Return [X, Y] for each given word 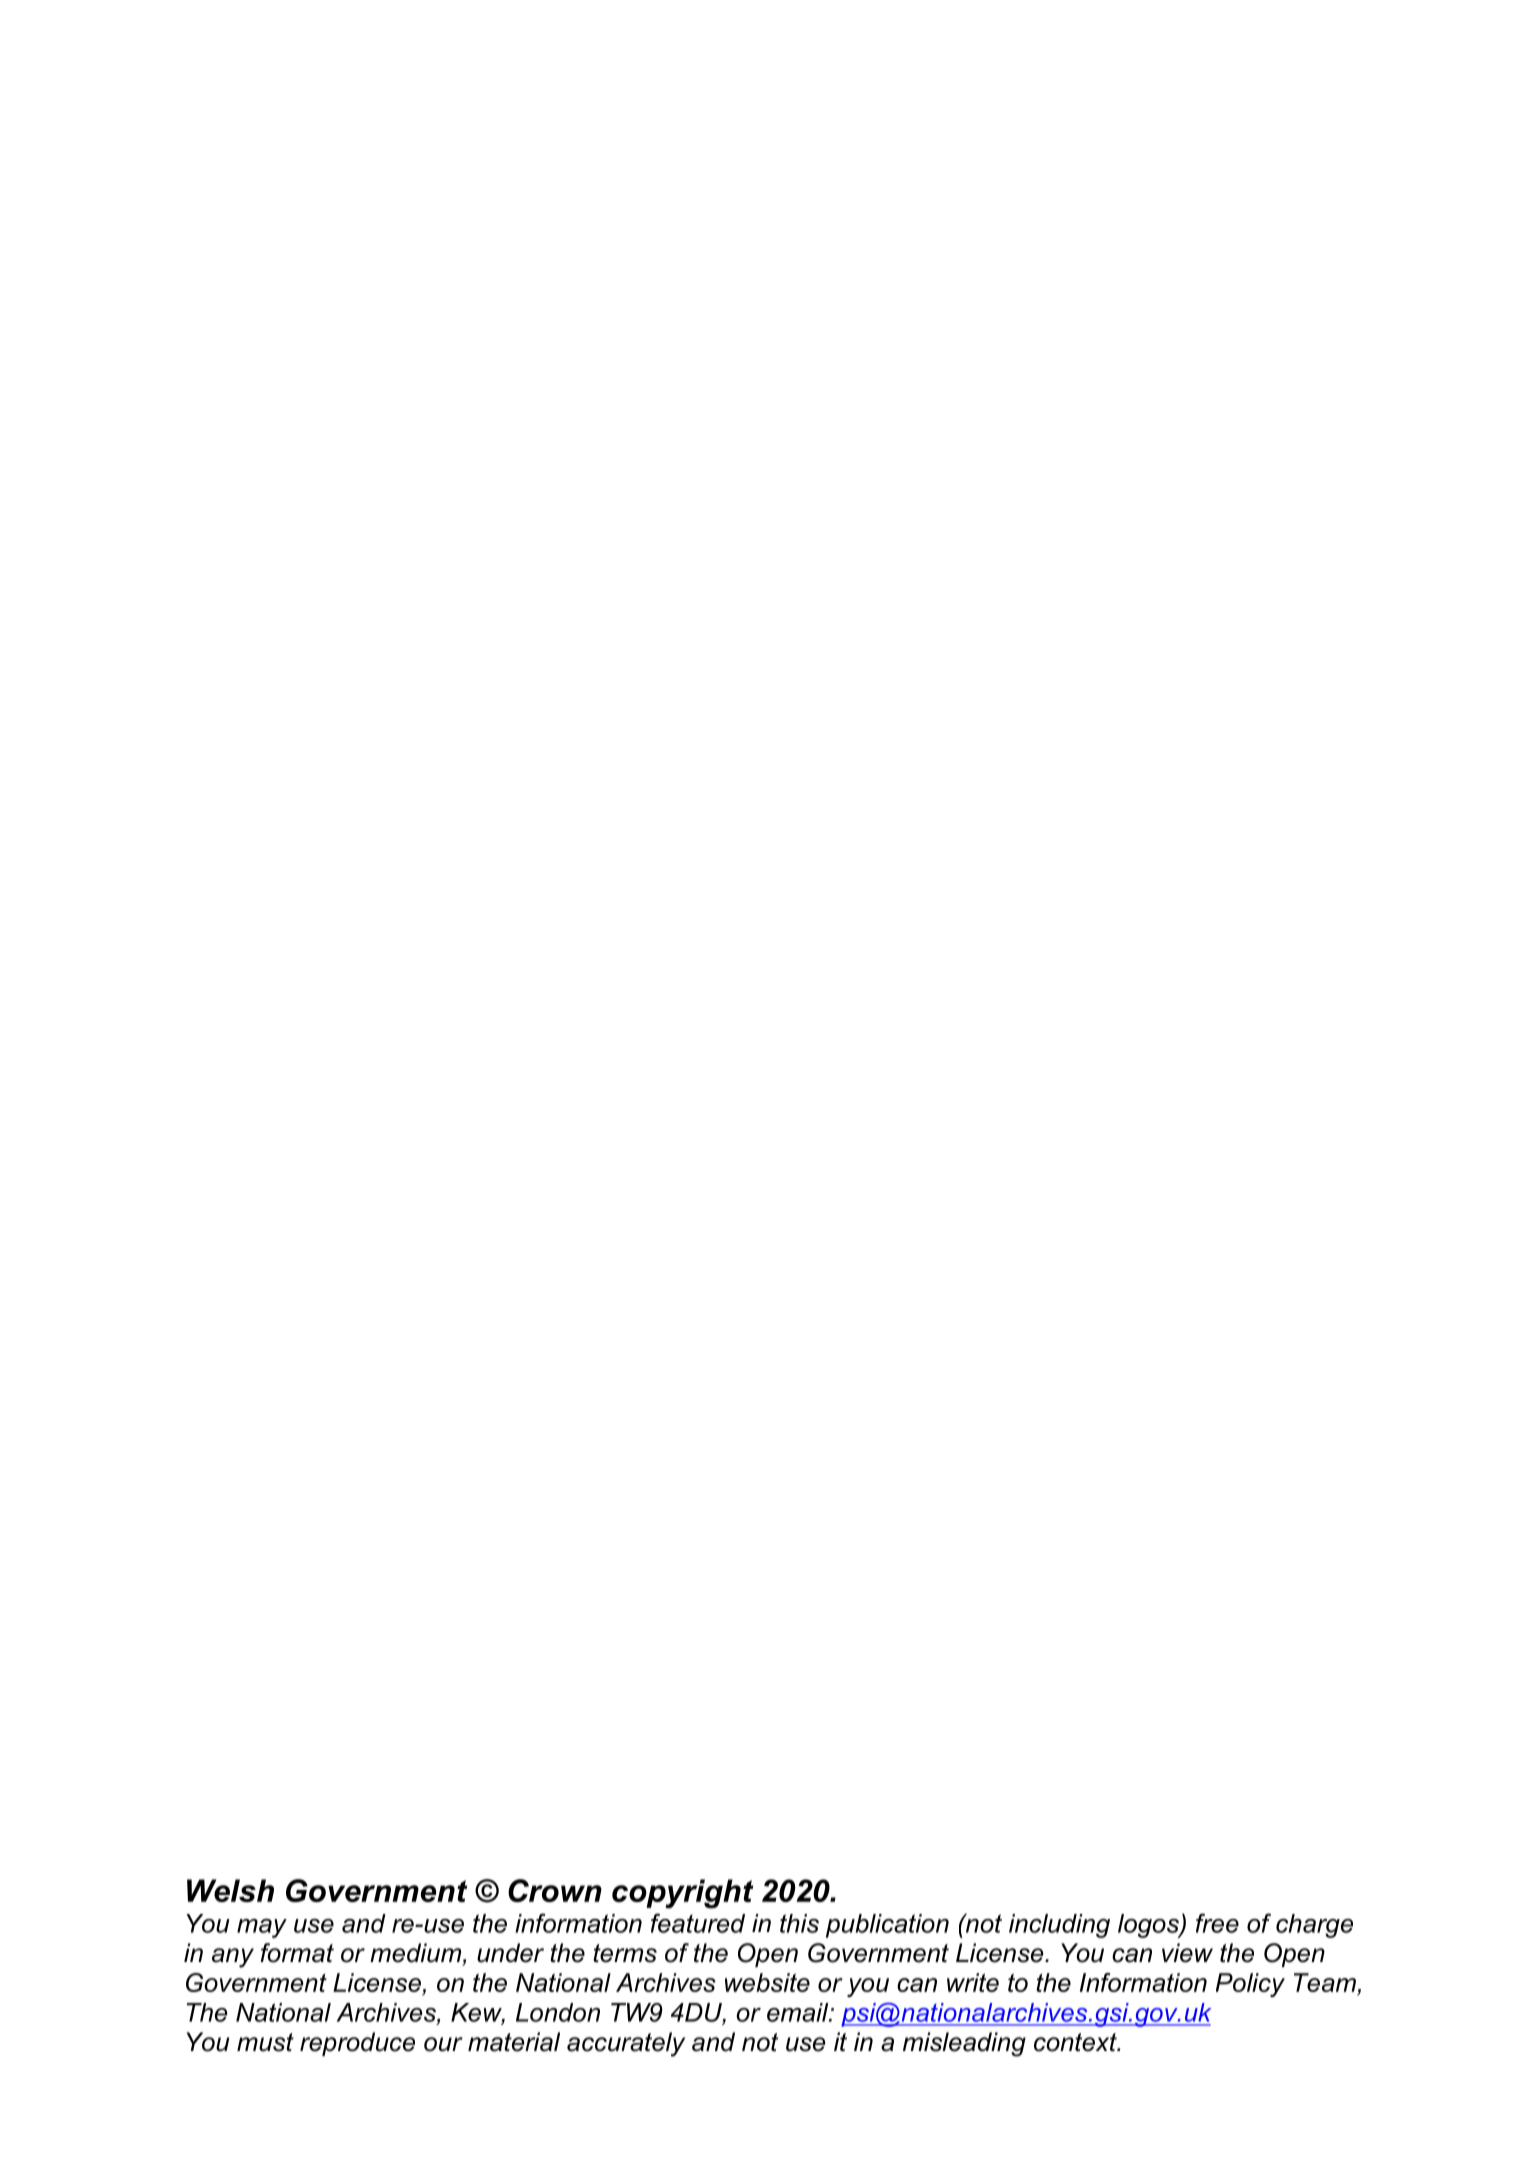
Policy [1250, 1985]
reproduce [357, 2044]
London [558, 2012]
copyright [682, 1894]
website [767, 1982]
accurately [626, 2044]
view [1187, 1953]
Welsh [230, 1890]
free [1217, 1923]
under [510, 1953]
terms [625, 1953]
